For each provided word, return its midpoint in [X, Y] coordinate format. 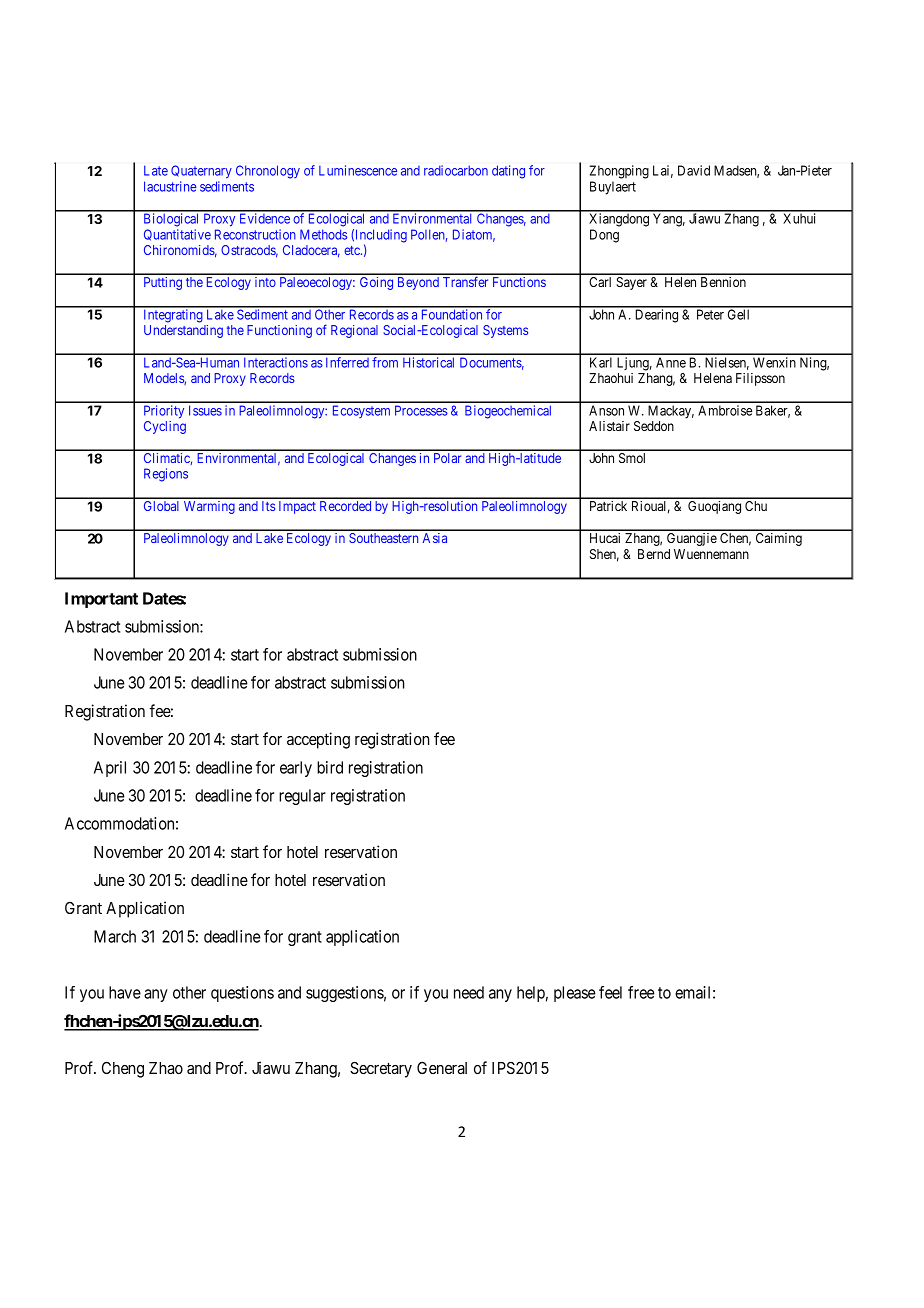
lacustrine [170, 186]
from [385, 362]
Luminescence [358, 170]
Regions [166, 475]
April [110, 769]
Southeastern [383, 538]
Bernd [654, 554]
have [125, 992]
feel [610, 992]
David [694, 170]
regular [302, 797]
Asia [435, 538]
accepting [318, 740]
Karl [601, 362]
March [115, 936]
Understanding [183, 331]
